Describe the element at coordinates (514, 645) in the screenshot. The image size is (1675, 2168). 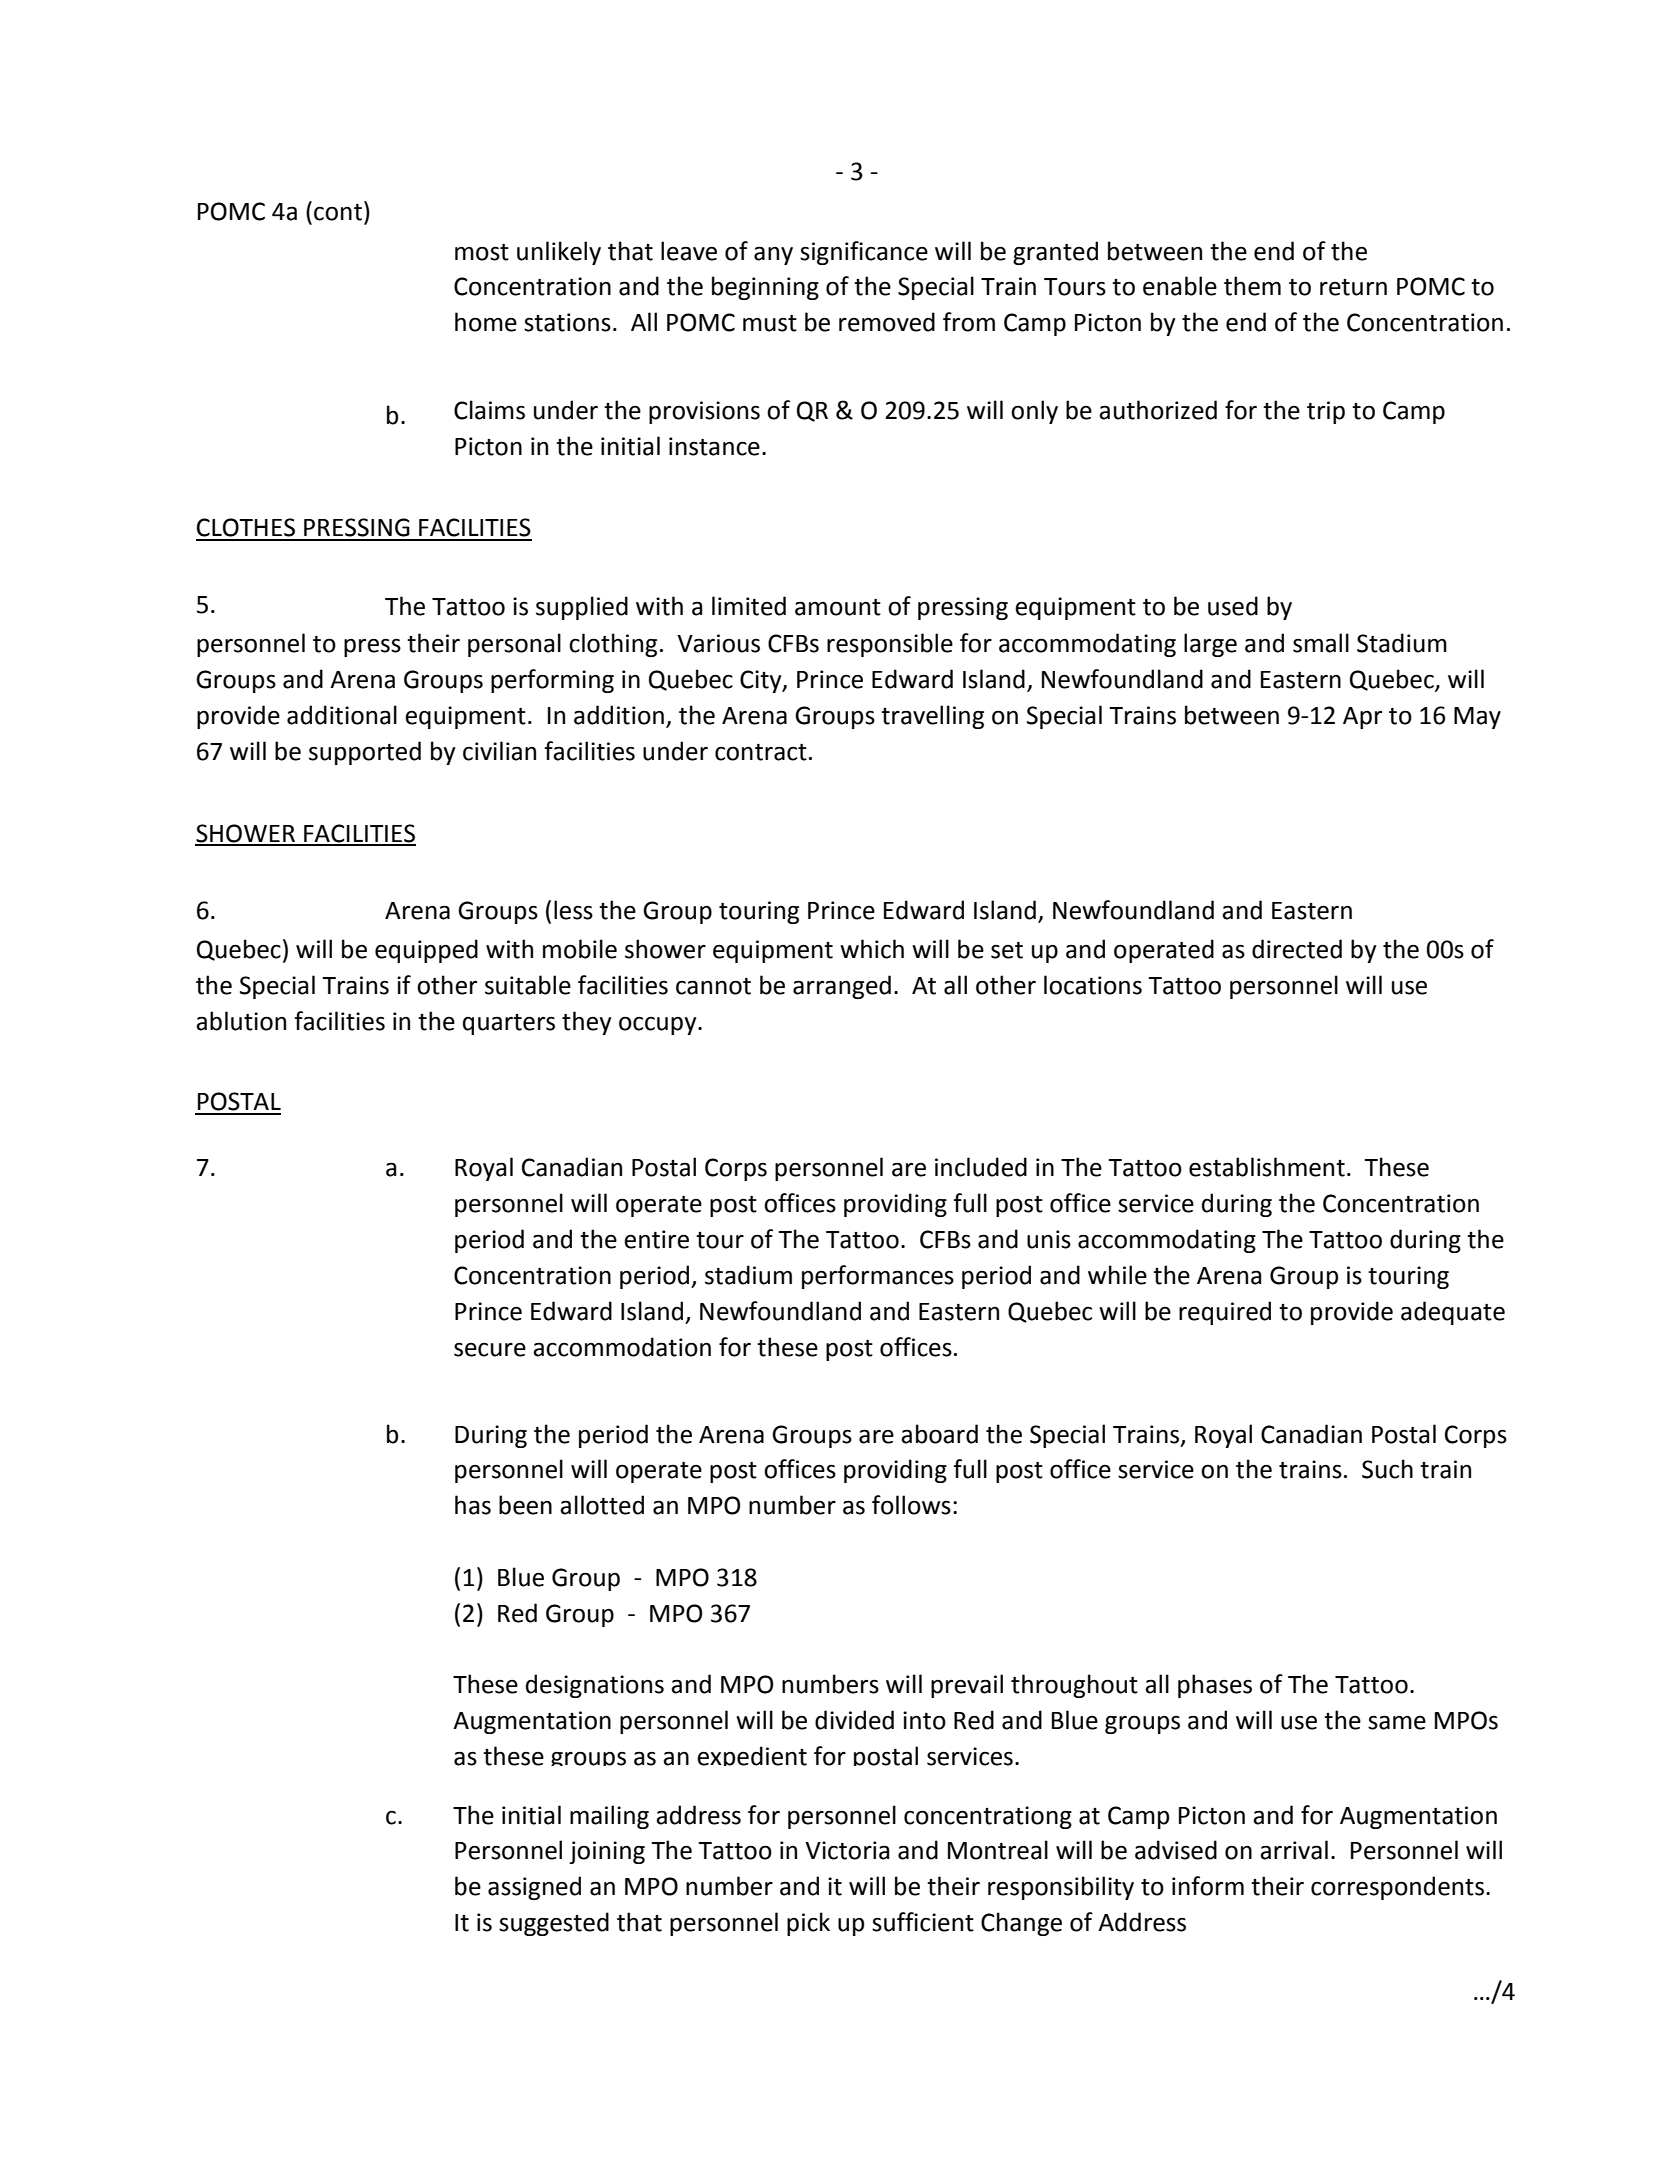
I see `personal` at that location.
